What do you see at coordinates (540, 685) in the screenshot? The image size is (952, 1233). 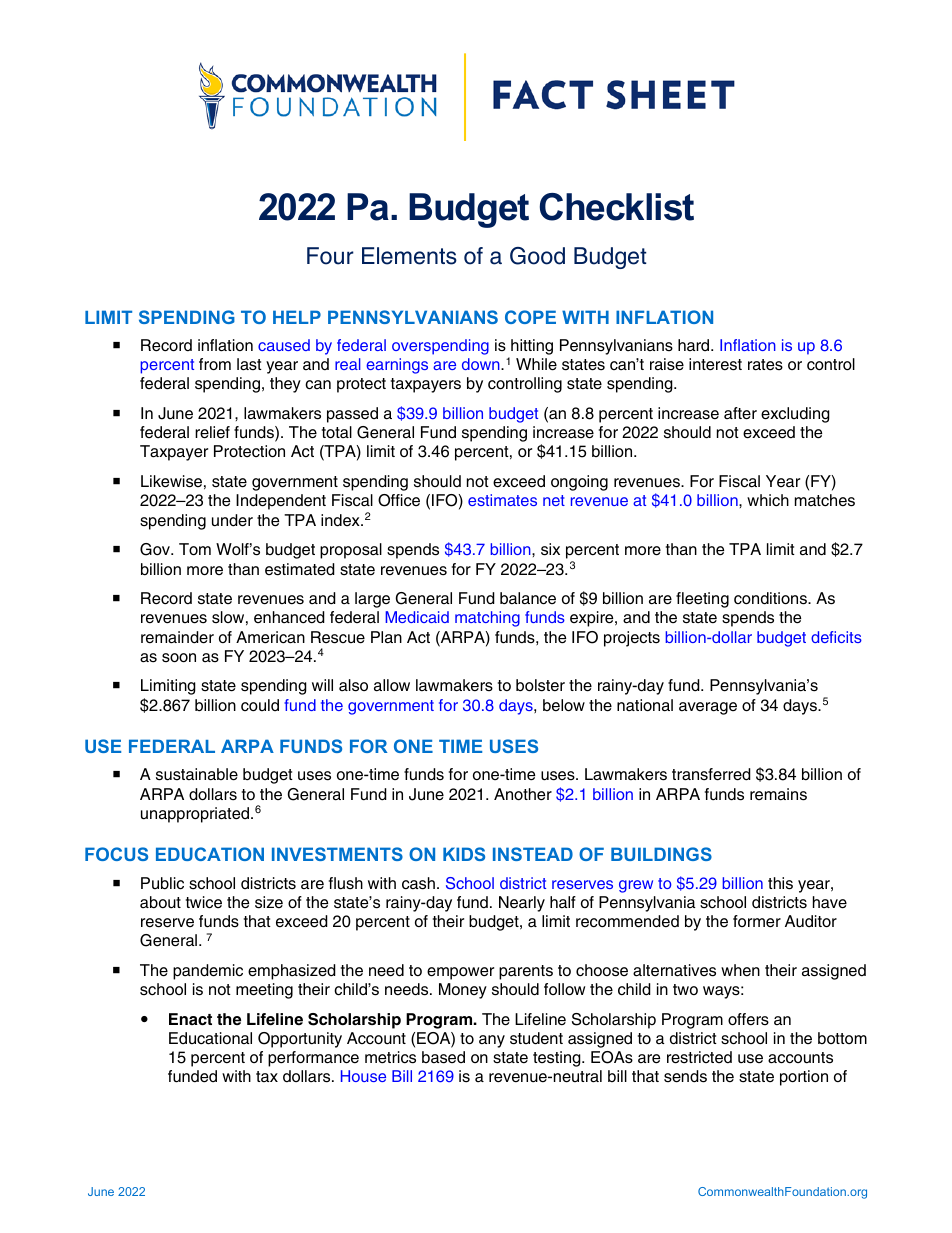 I see `bolster` at bounding box center [540, 685].
